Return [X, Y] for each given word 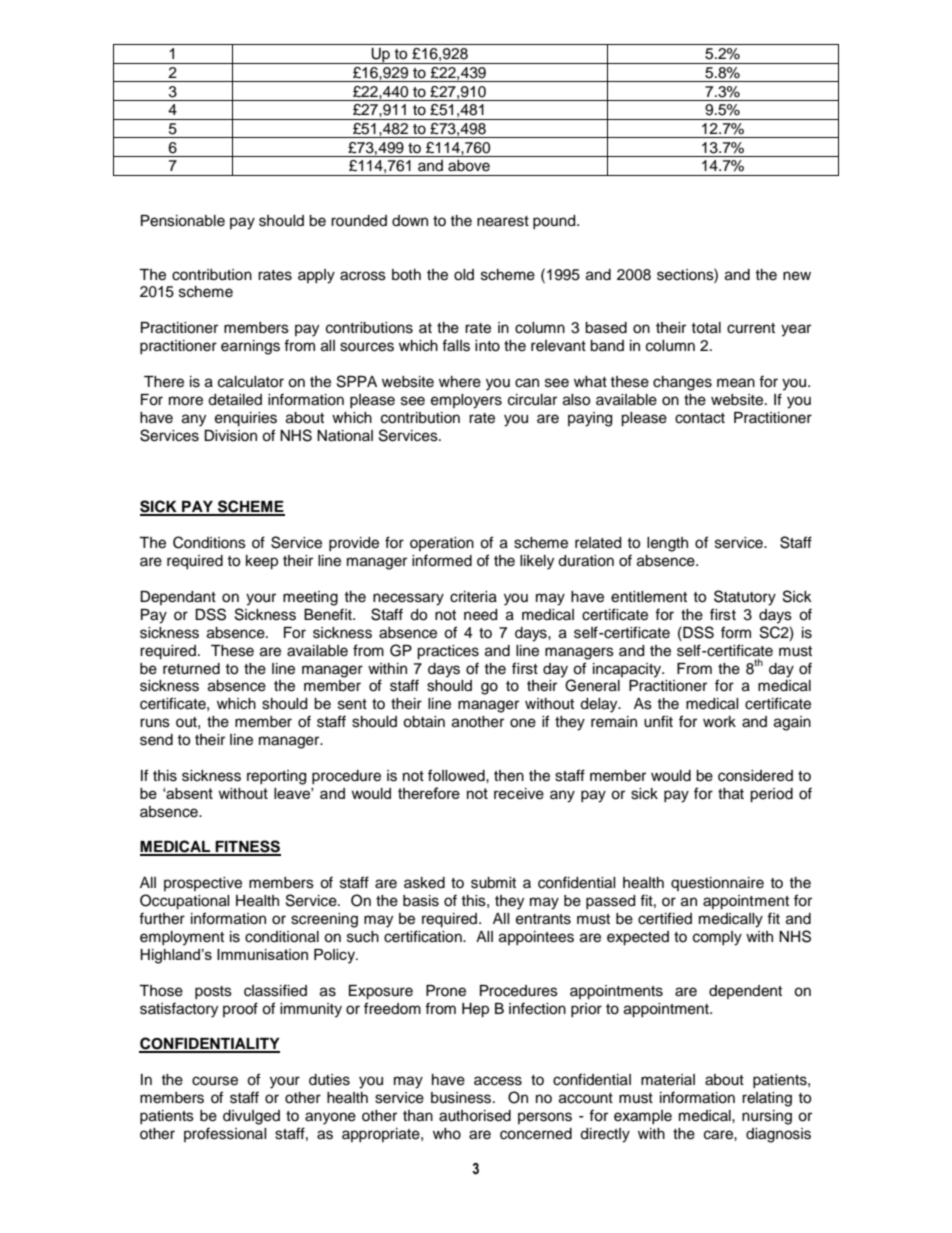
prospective [203, 884]
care [719, 1135]
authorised [475, 1116]
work [719, 722]
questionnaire [717, 884]
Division [230, 436]
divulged [251, 1117]
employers [466, 401]
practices [448, 652]
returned [191, 669]
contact [700, 418]
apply [316, 276]
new [797, 276]
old [464, 275]
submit [493, 883]
